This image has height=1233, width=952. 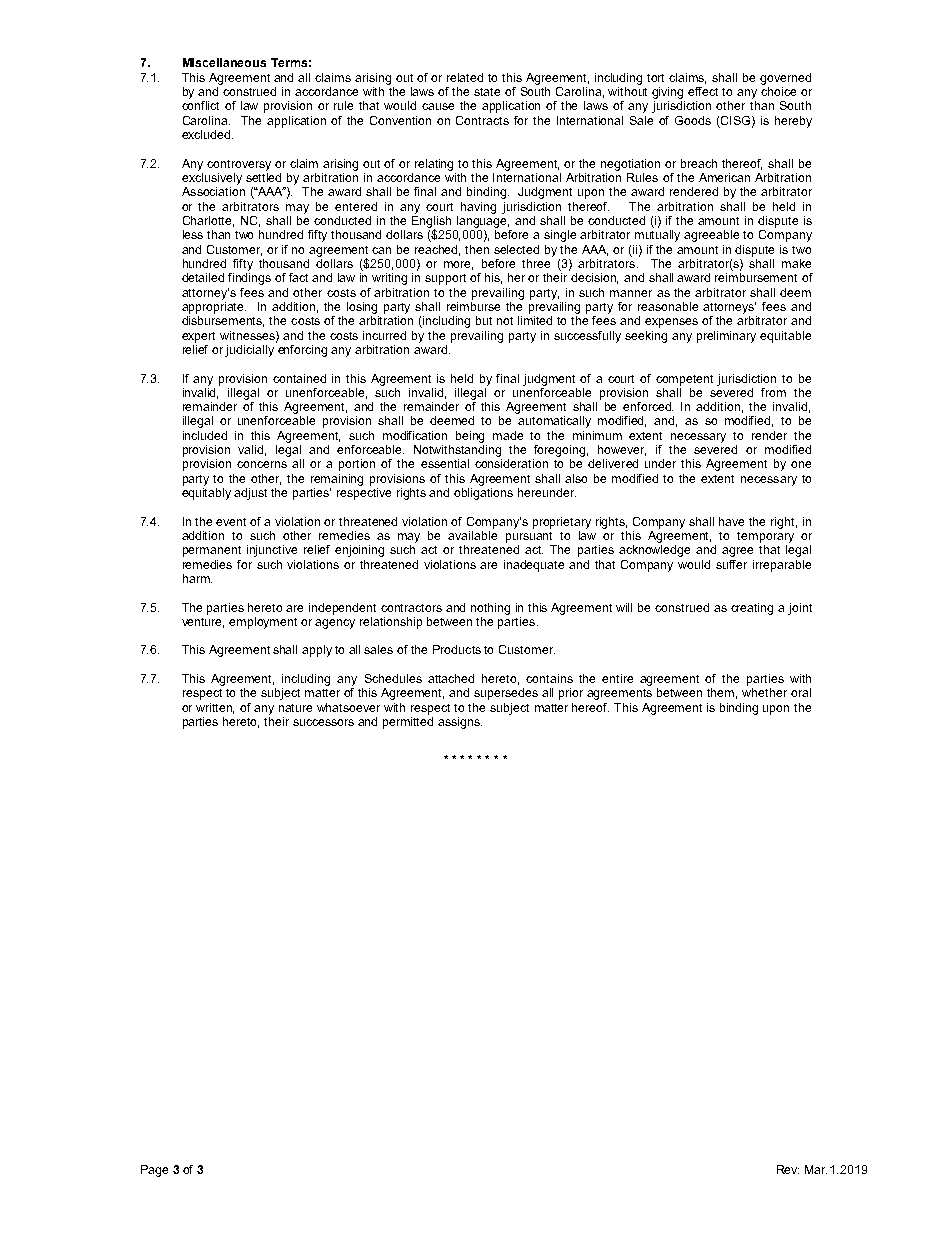 What do you see at coordinates (703, 91) in the image?
I see `effect` at bounding box center [703, 91].
